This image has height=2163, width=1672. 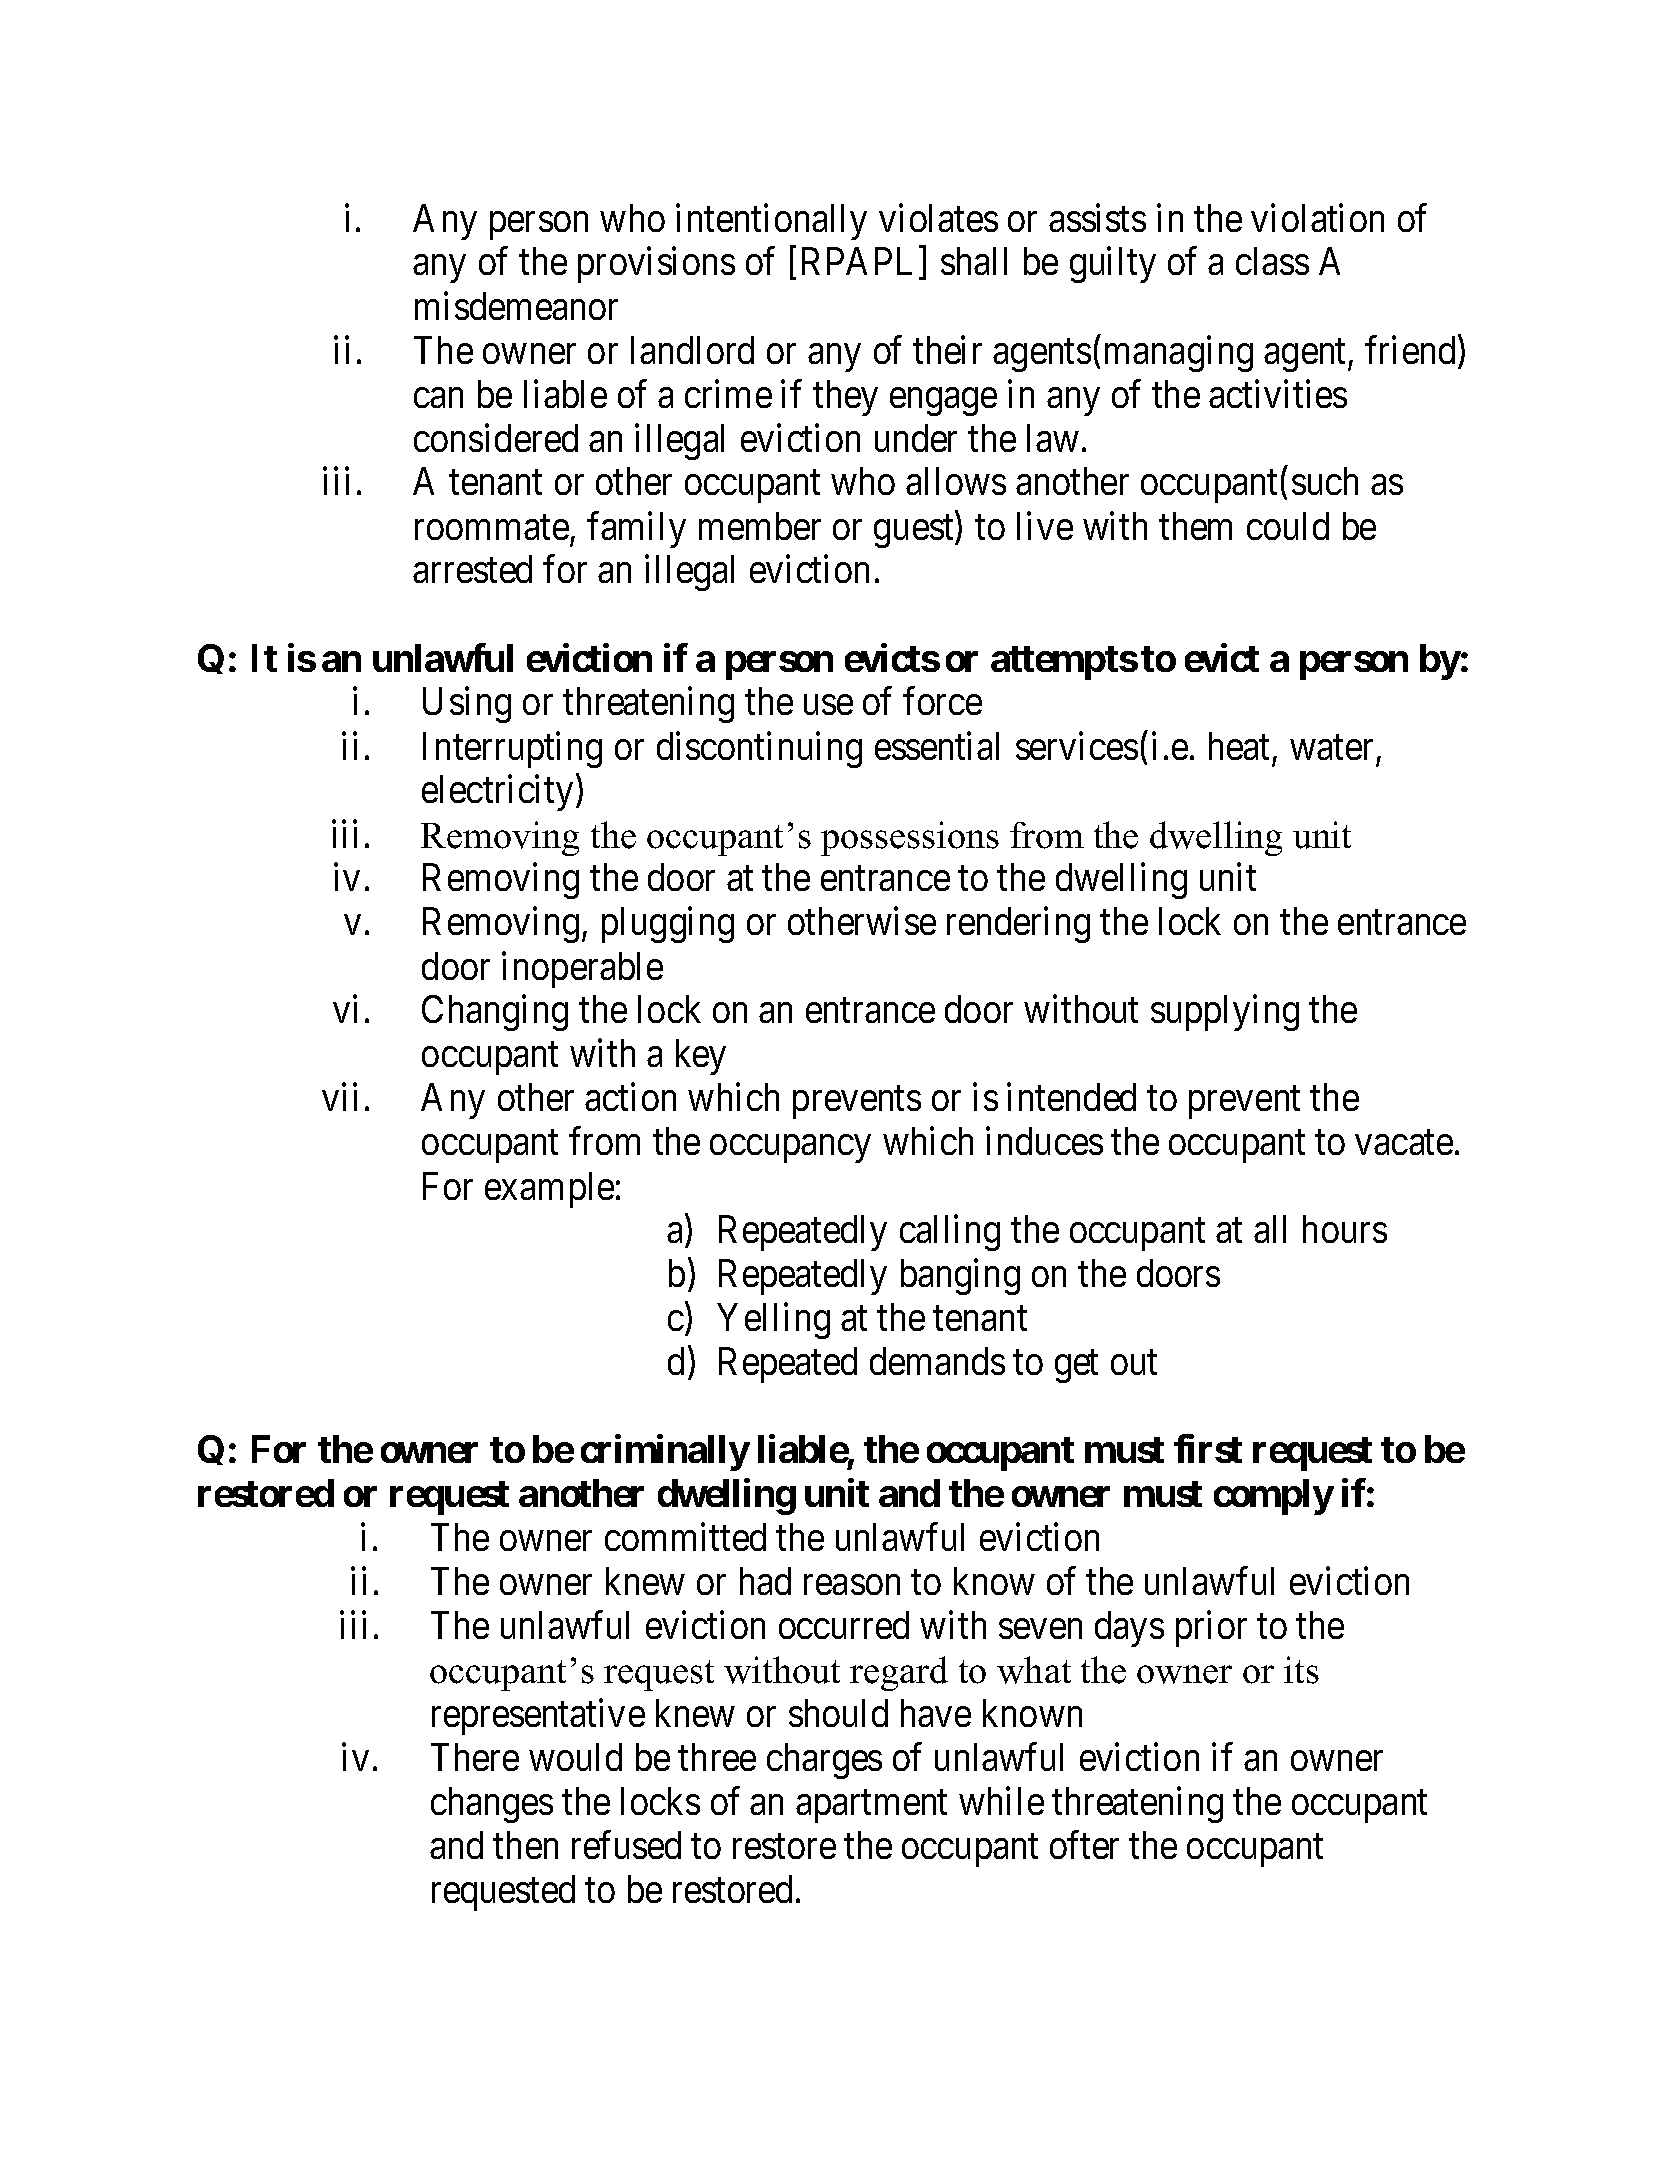 What do you see at coordinates (475, 1757) in the image?
I see `There` at bounding box center [475, 1757].
